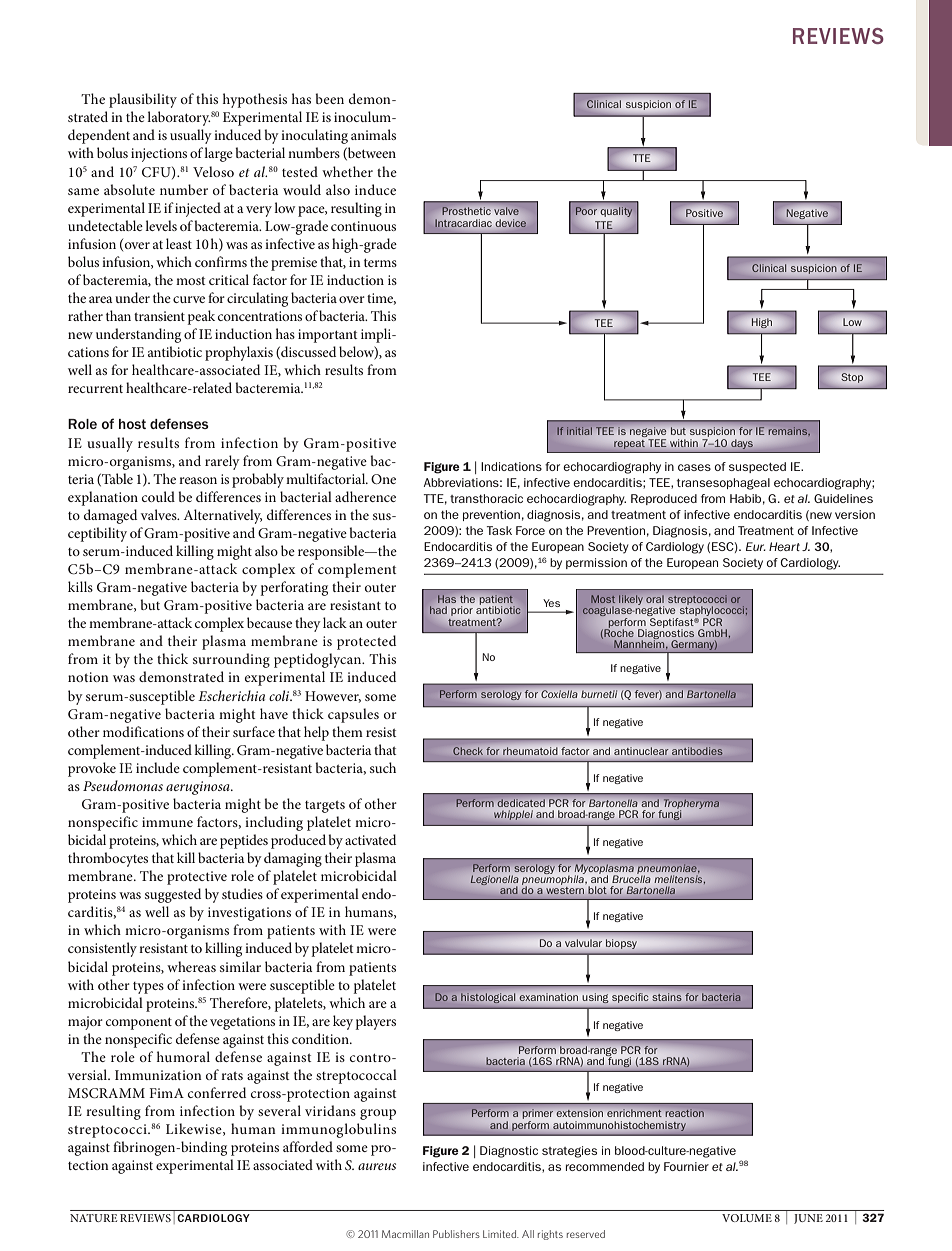 This image has width=952, height=1251. Describe the element at coordinates (494, 881) in the image. I see `Legionella` at that location.
